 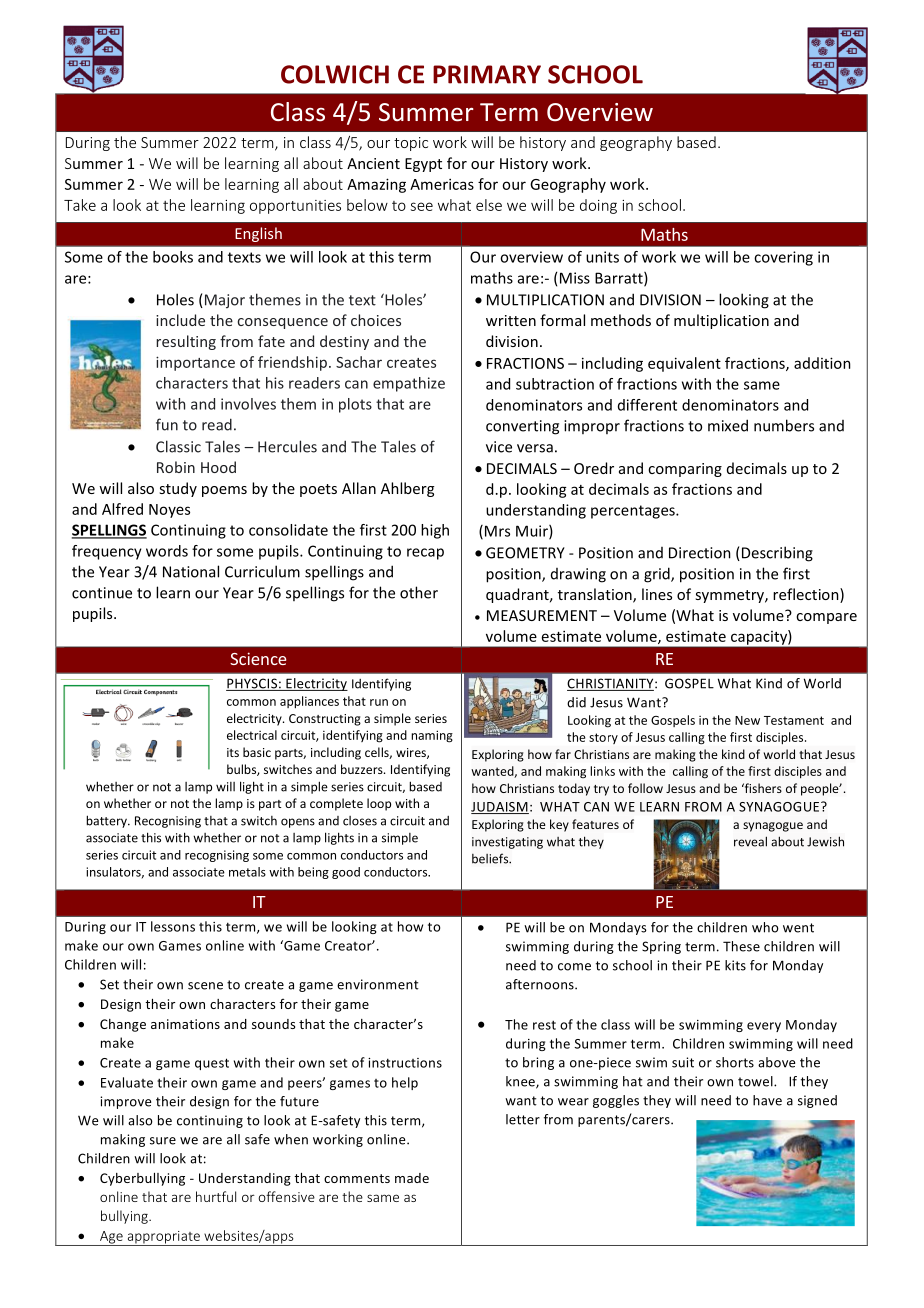 I want to click on Take, so click(x=80, y=205).
